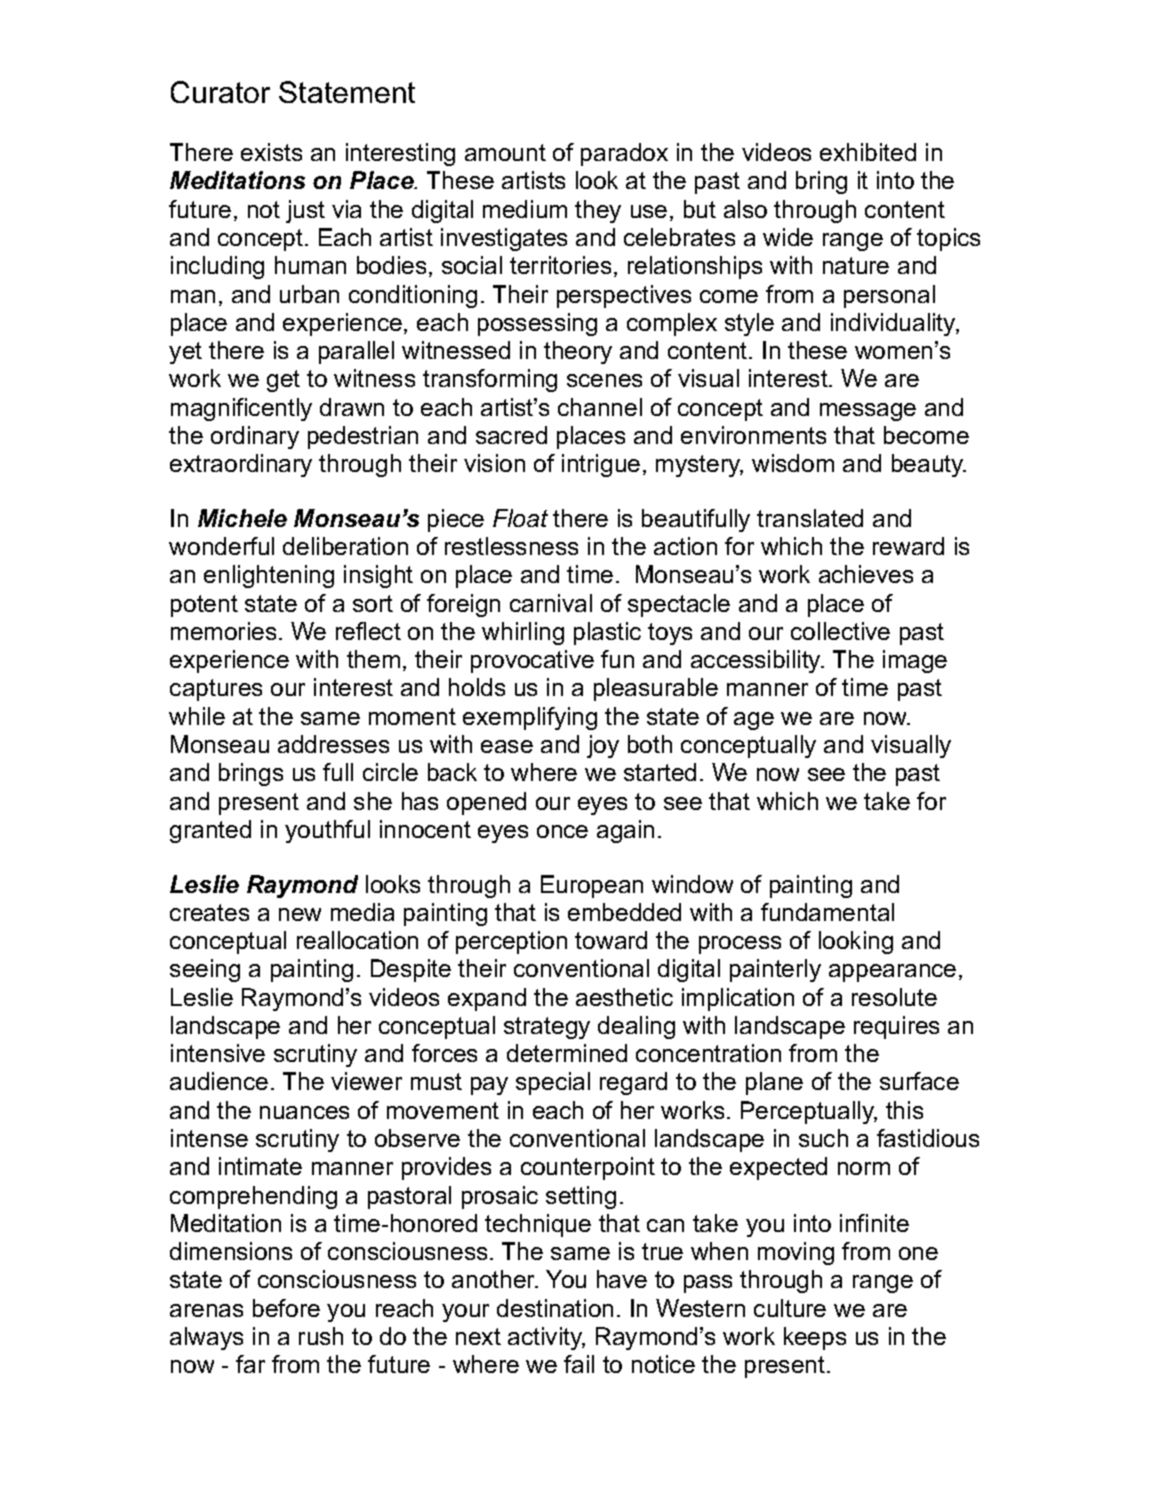 The image size is (1154, 1493). I want to click on new, so click(300, 914).
